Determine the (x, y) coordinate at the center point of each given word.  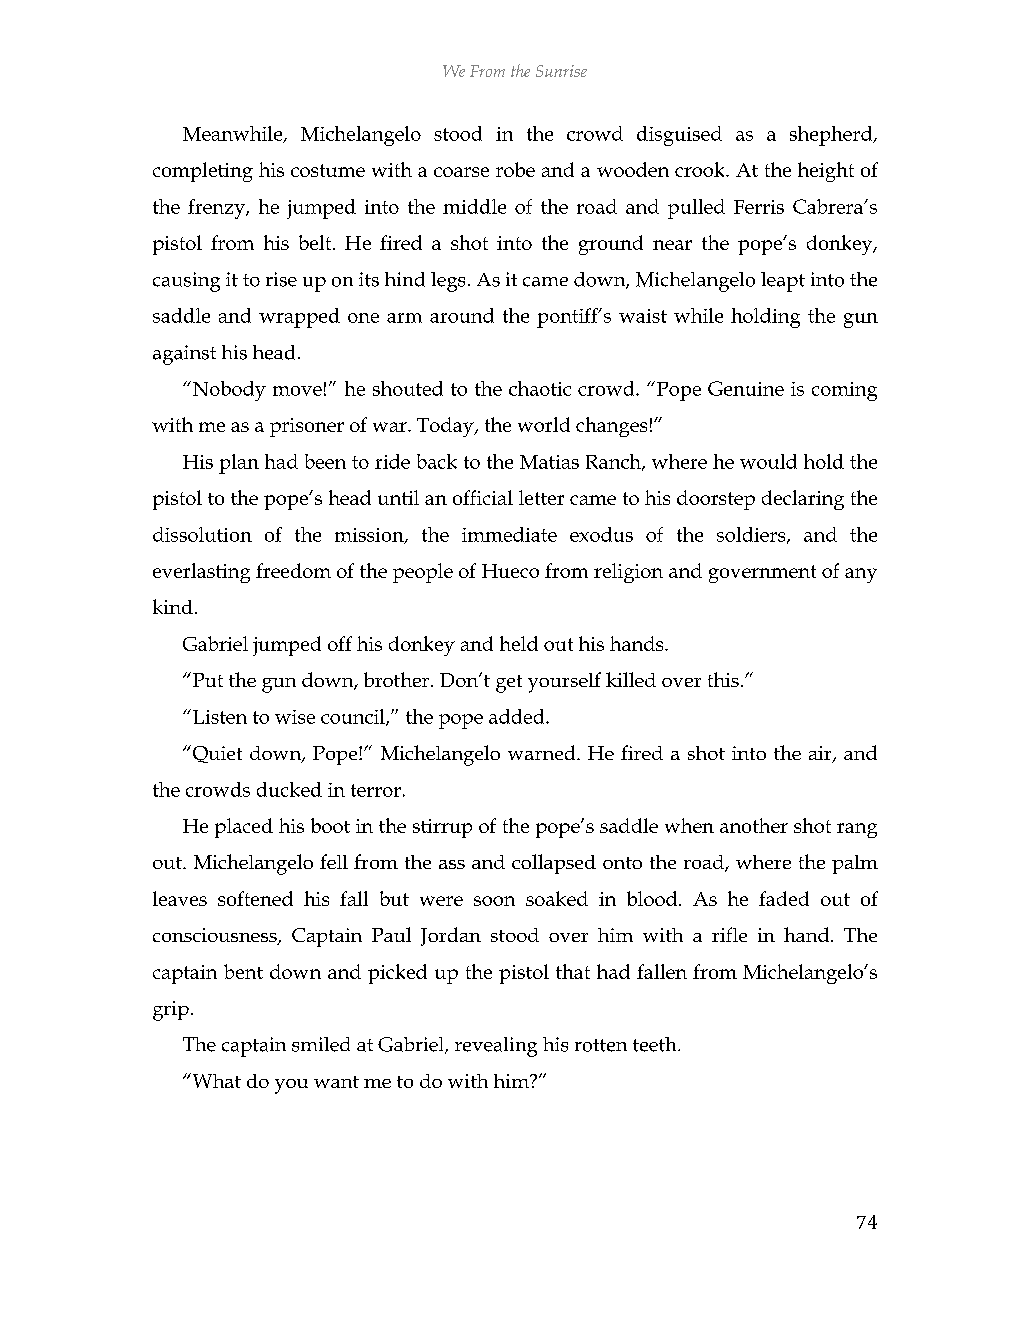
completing (203, 172)
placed (244, 828)
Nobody (228, 391)
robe (515, 169)
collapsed (554, 864)
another (754, 825)
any (861, 575)
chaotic (540, 388)
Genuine (746, 388)
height (826, 172)
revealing (496, 1047)
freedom (293, 570)
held (519, 643)
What (215, 1080)
